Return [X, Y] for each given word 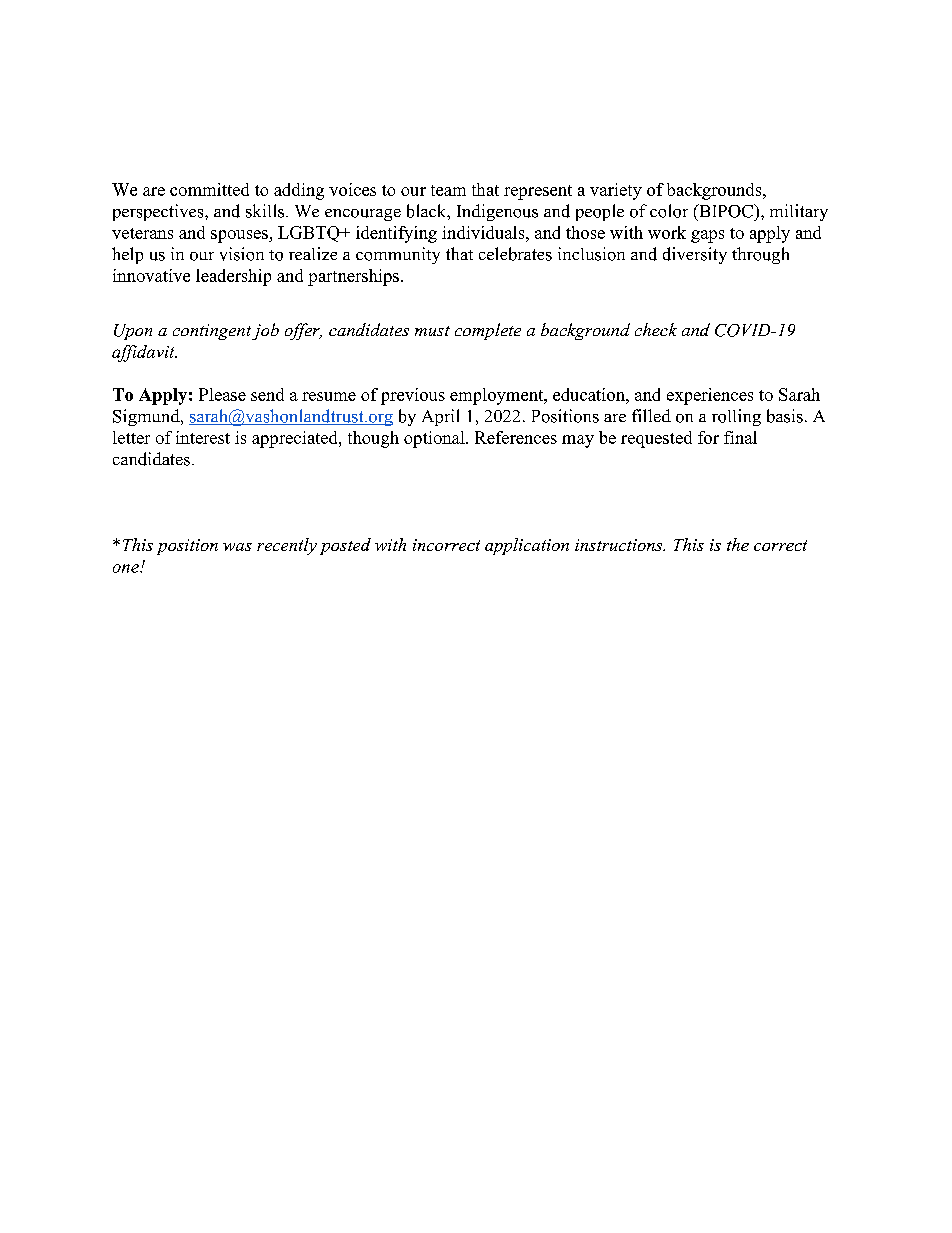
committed [209, 189]
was [237, 547]
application [527, 546]
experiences [710, 396]
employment [498, 396]
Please [222, 394]
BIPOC [726, 211]
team [448, 190]
